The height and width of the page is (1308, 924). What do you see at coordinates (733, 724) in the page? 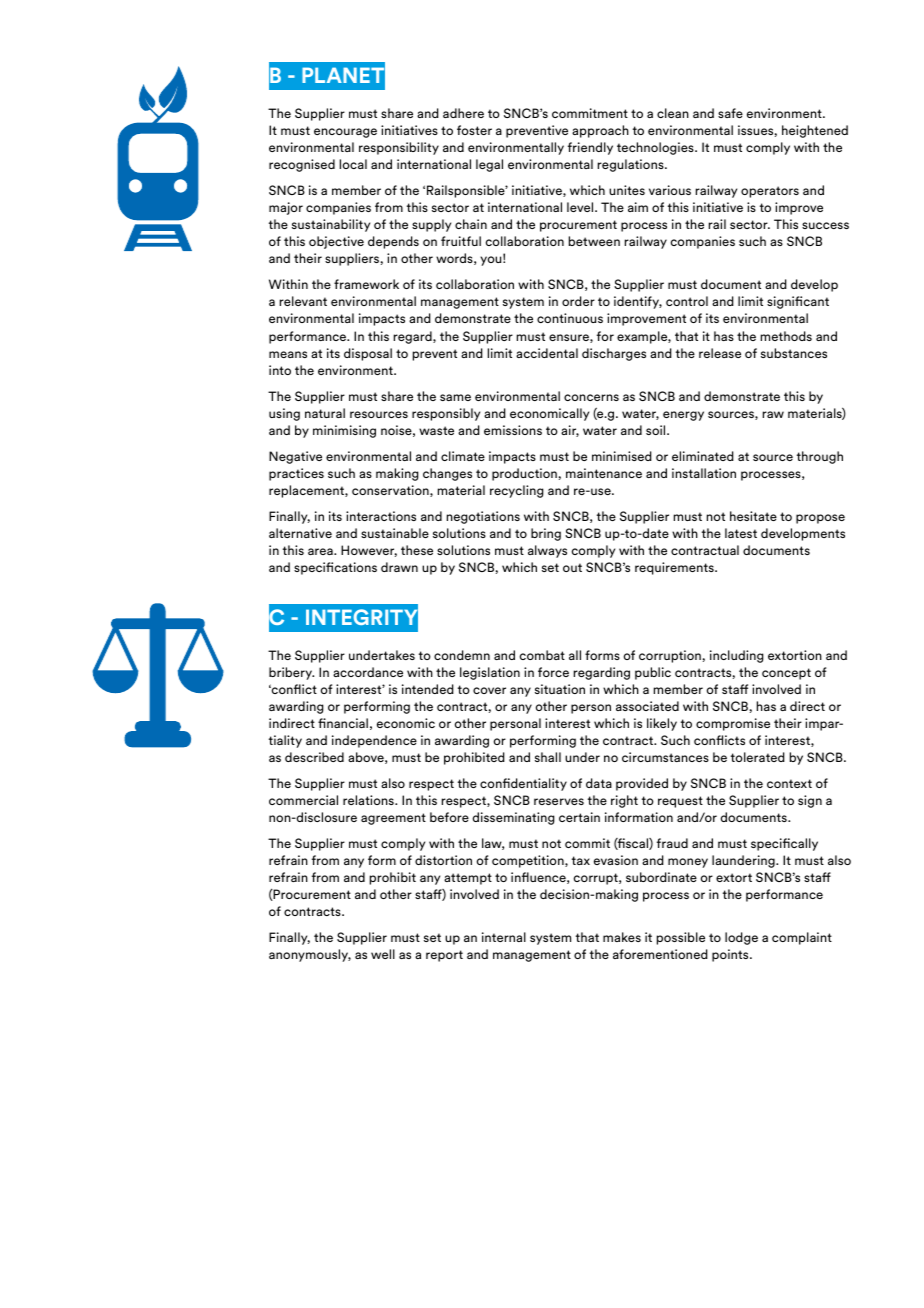
I see `compromise` at bounding box center [733, 724].
